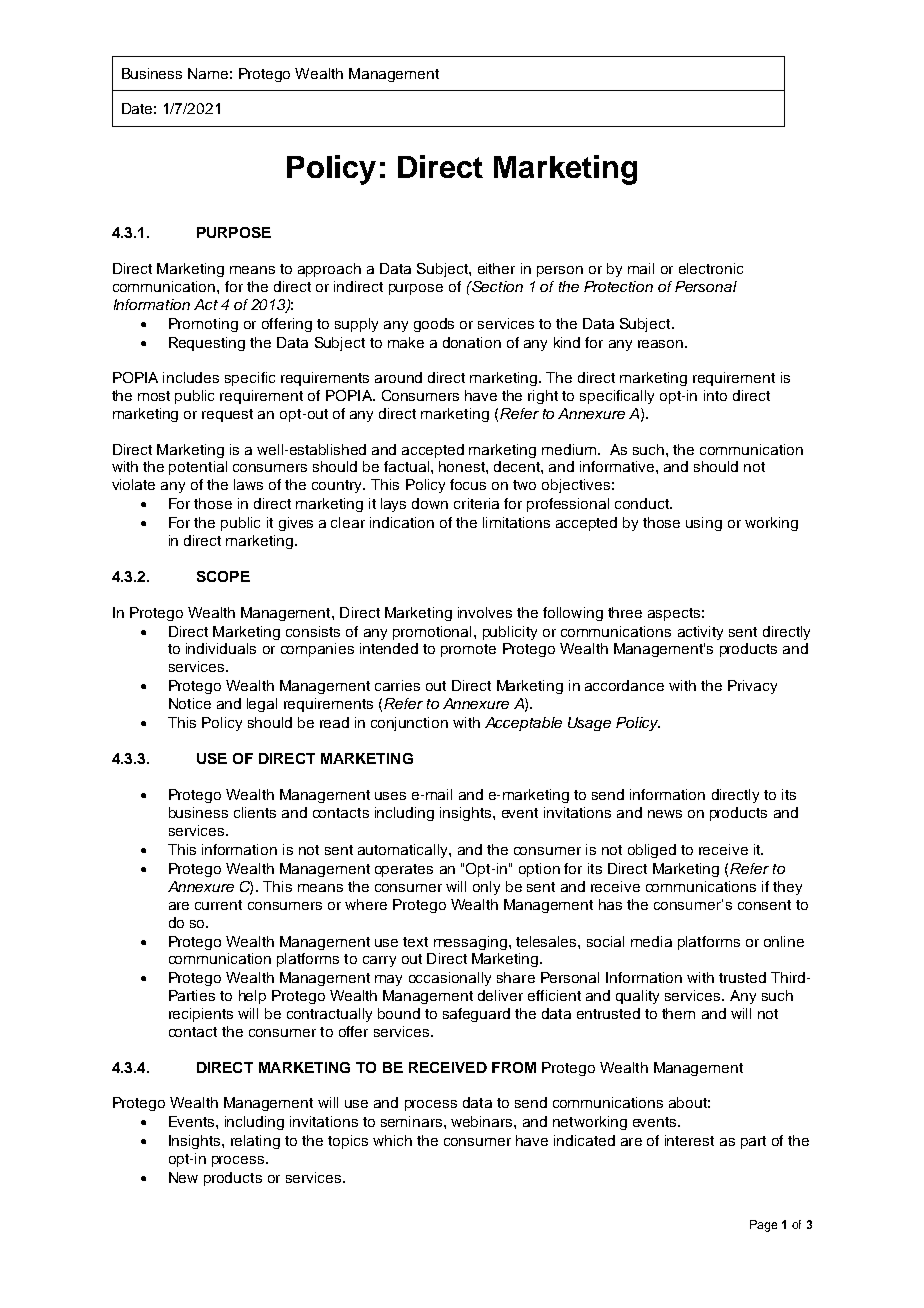 This screenshot has height=1308, width=924. What do you see at coordinates (203, 325) in the screenshot?
I see `Promoting` at bounding box center [203, 325].
